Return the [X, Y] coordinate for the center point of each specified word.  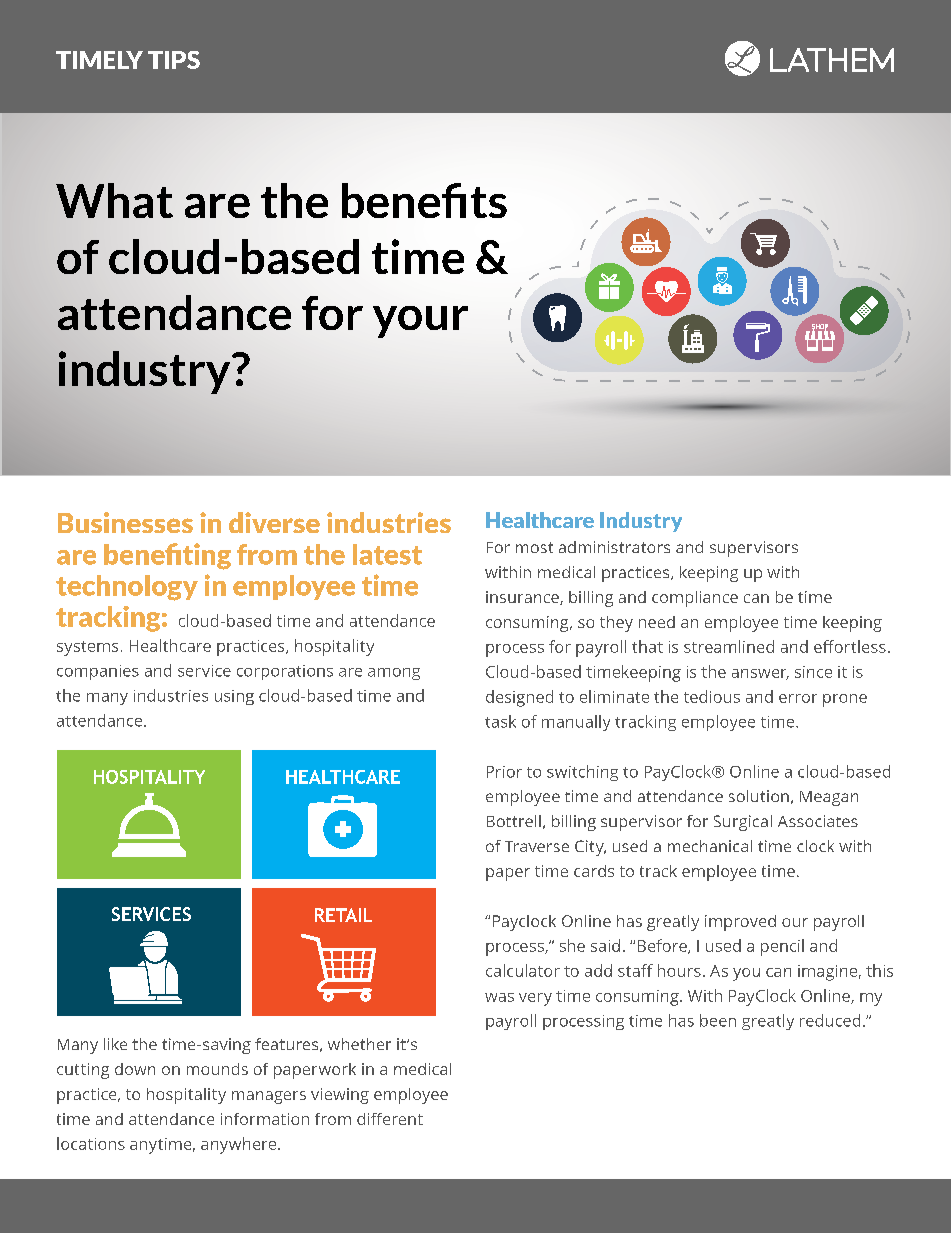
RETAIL [343, 915]
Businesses [125, 522]
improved [740, 923]
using [234, 697]
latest [387, 554]
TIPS [174, 60]
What [114, 200]
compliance [695, 599]
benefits [424, 200]
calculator [523, 970]
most [534, 547]
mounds [217, 1069]
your [420, 322]
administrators [614, 547]
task [500, 721]
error [798, 698]
